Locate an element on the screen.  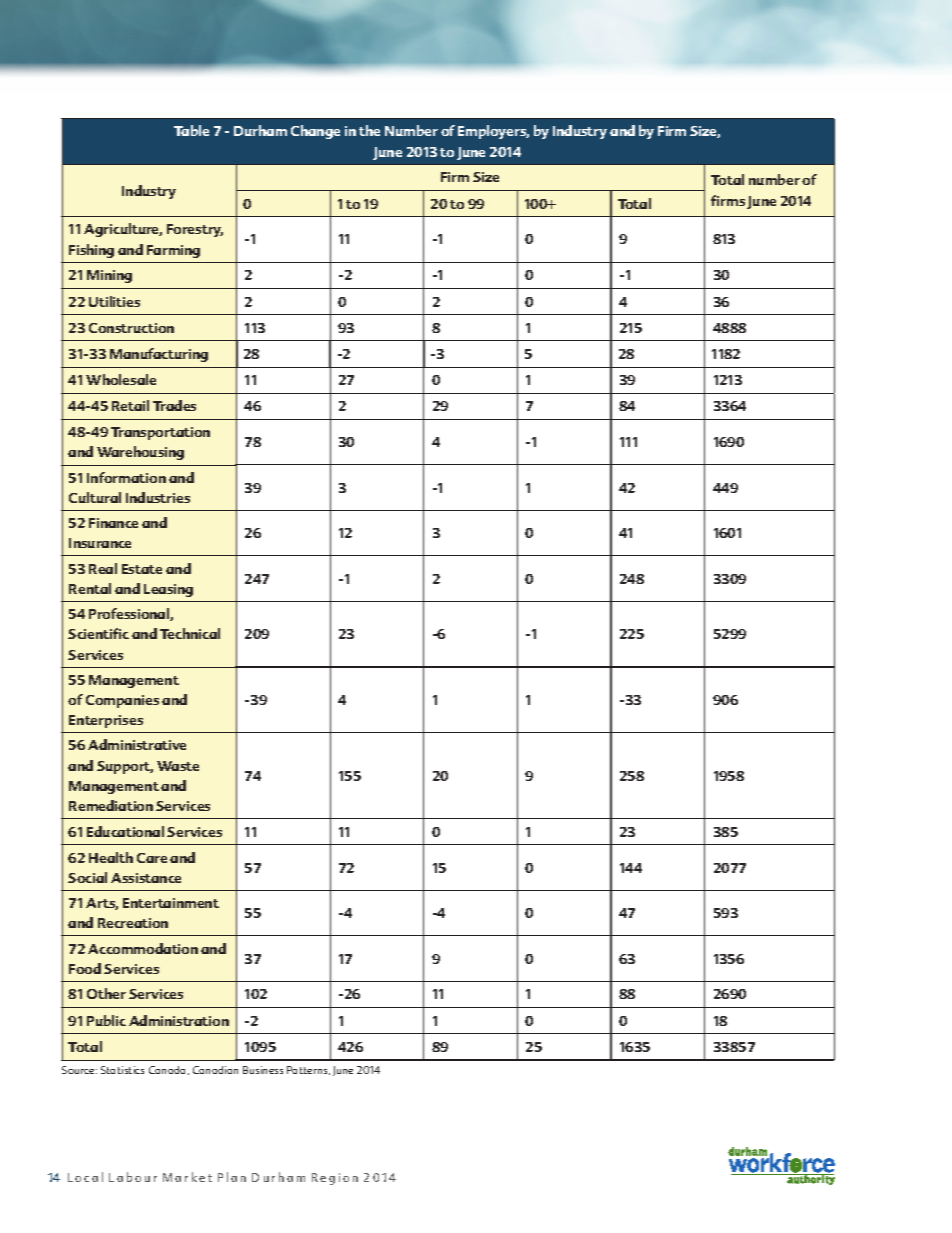
Administration is located at coordinates (179, 1020).
